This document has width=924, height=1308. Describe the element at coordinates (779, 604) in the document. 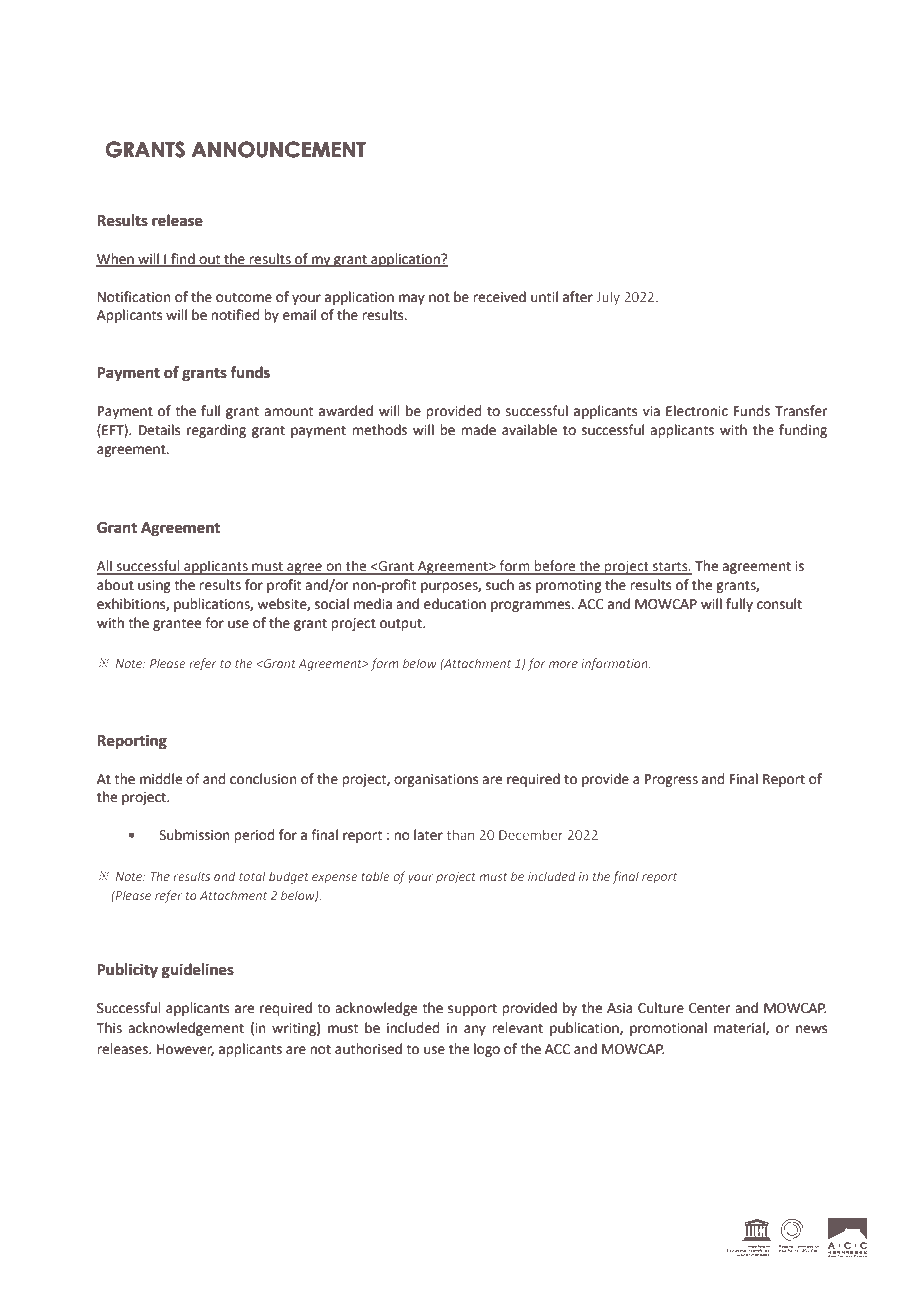

I see `consult` at that location.
